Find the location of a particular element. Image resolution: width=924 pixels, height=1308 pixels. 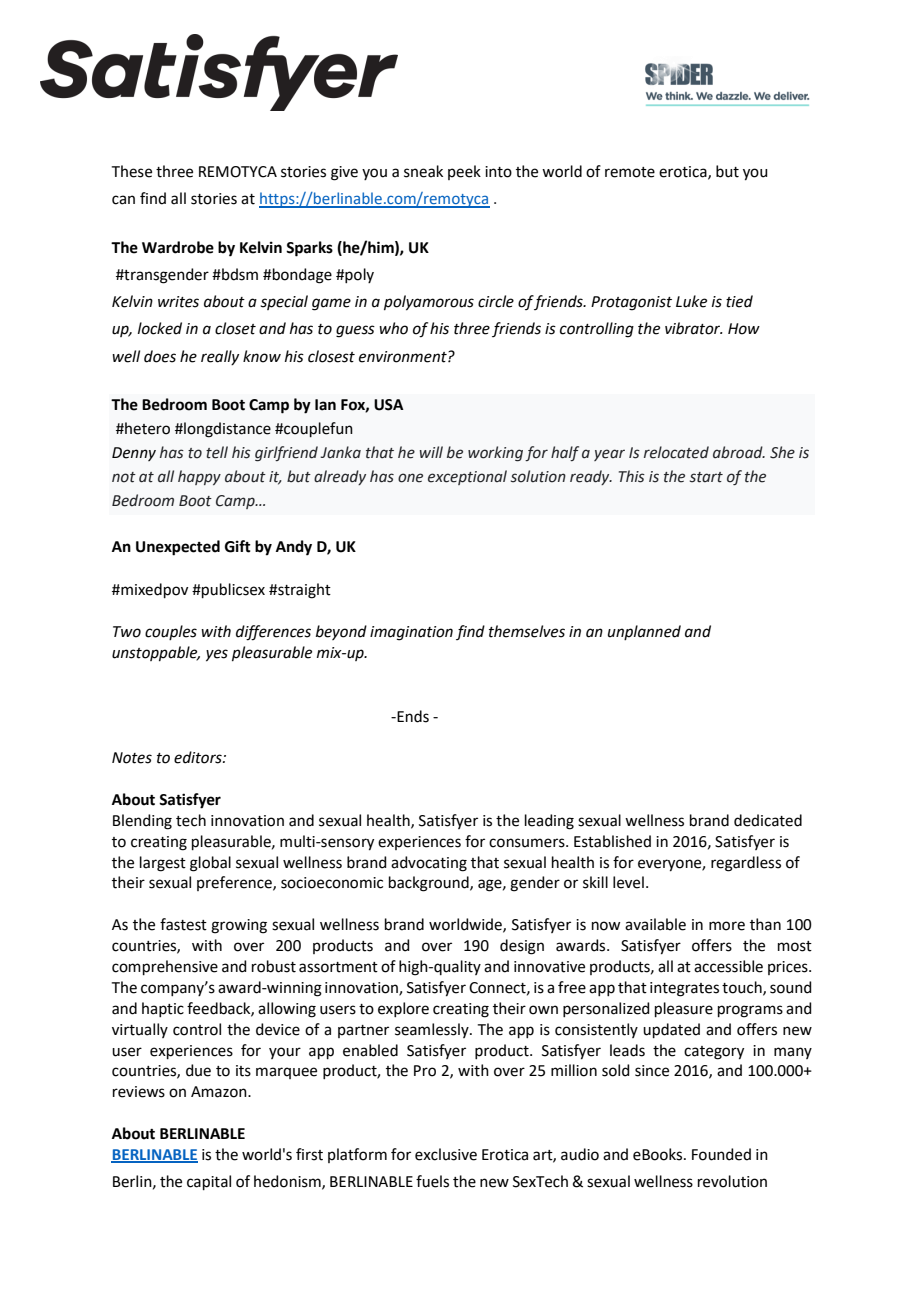

can is located at coordinates (123, 200).
